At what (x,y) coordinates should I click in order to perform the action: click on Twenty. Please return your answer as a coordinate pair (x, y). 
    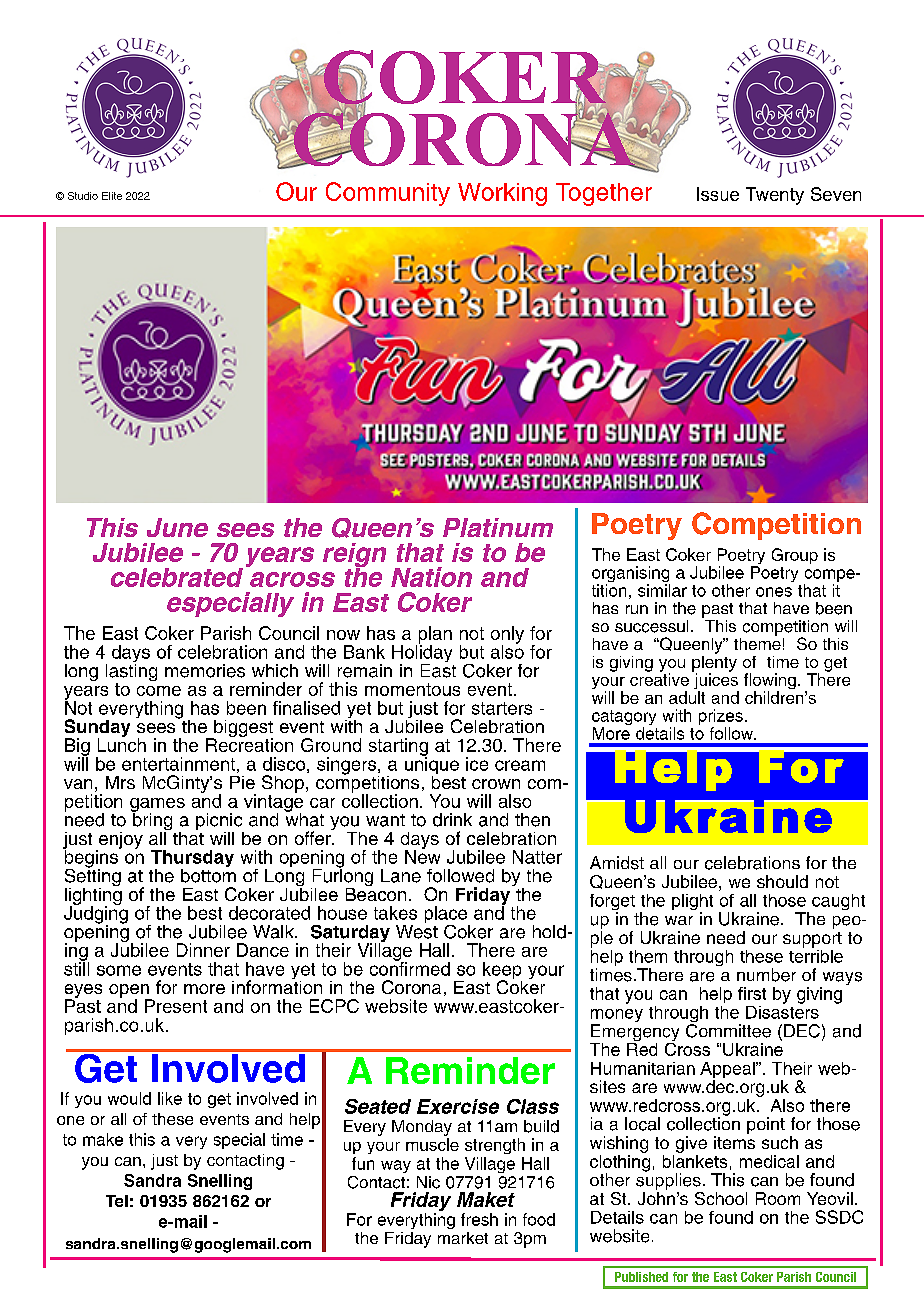
    Looking at the image, I should click on (775, 196).
